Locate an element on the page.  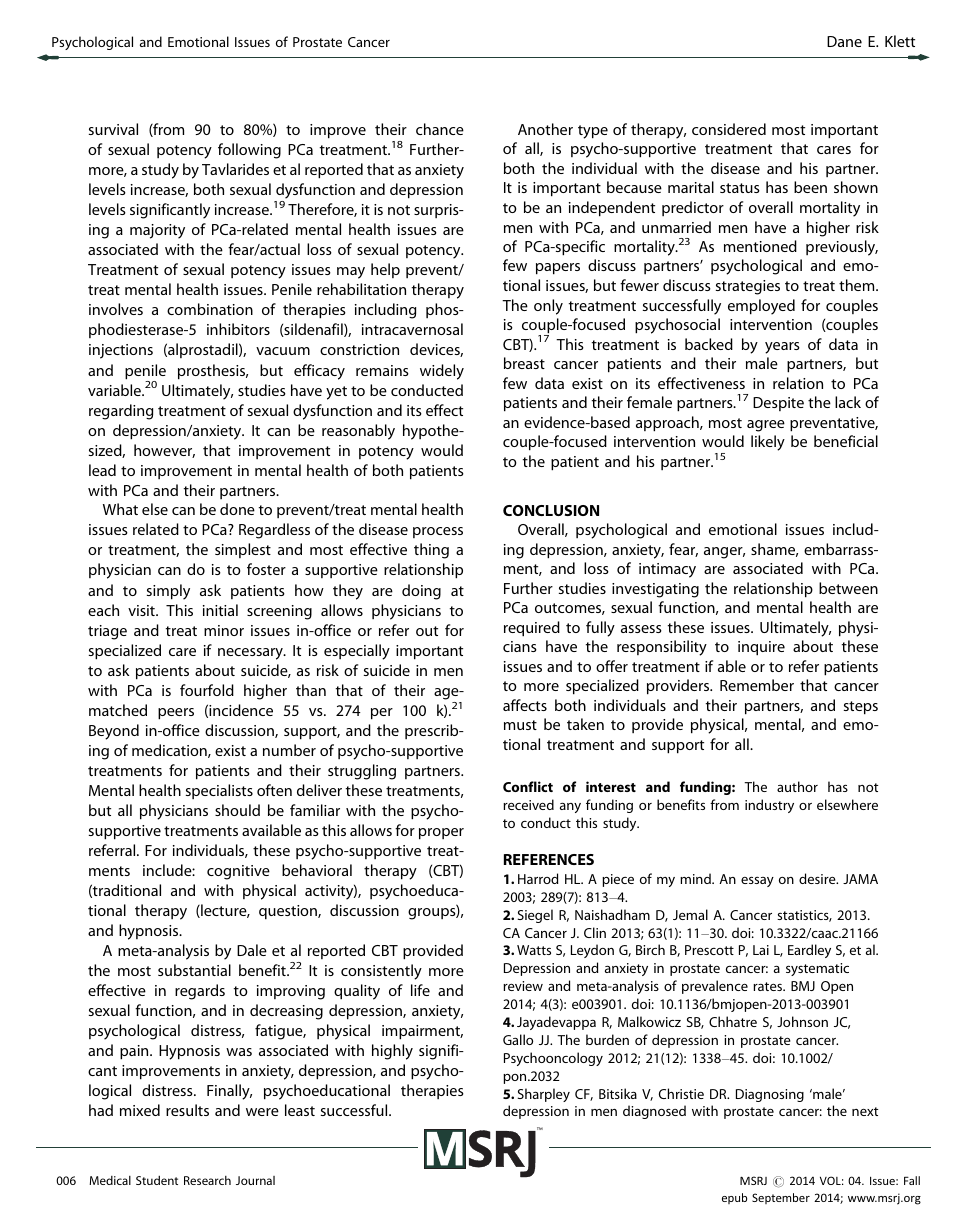
Research is located at coordinates (207, 1180).
